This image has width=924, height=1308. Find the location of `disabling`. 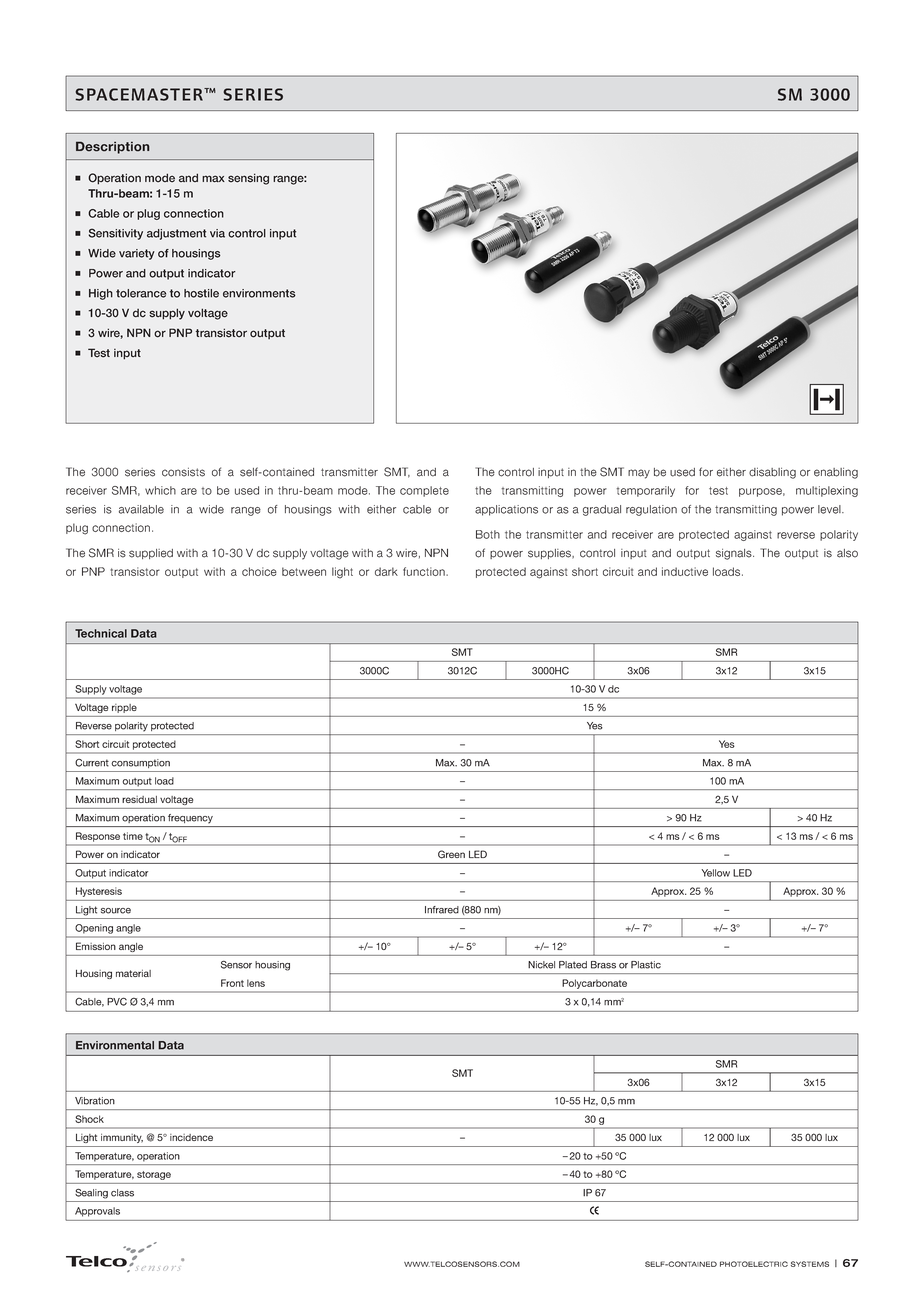

disabling is located at coordinates (772, 473).
